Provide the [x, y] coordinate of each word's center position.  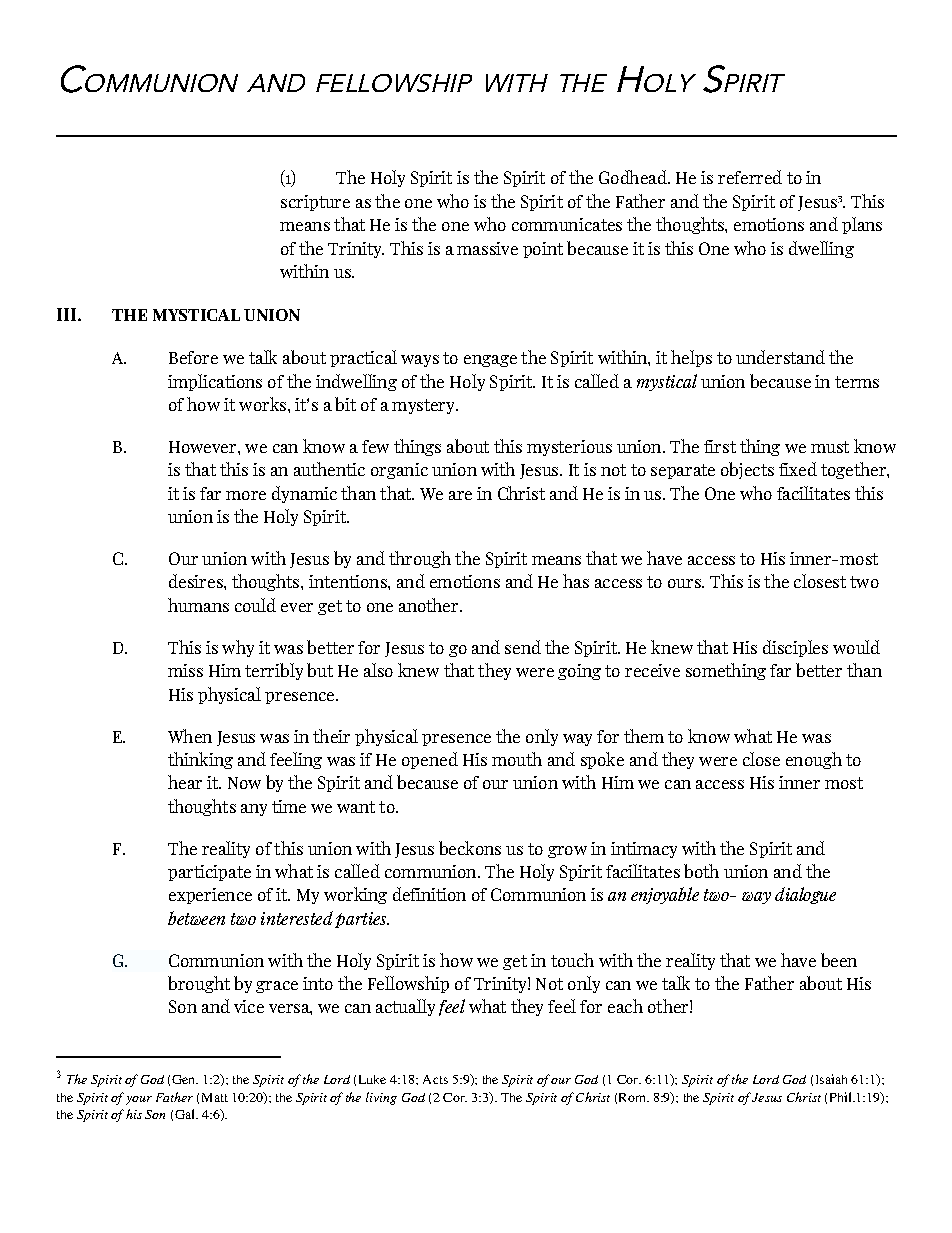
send [523, 647]
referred [750, 177]
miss [185, 670]
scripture [315, 203]
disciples [795, 648]
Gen [185, 1079]
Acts [435, 1079]
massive [487, 248]
